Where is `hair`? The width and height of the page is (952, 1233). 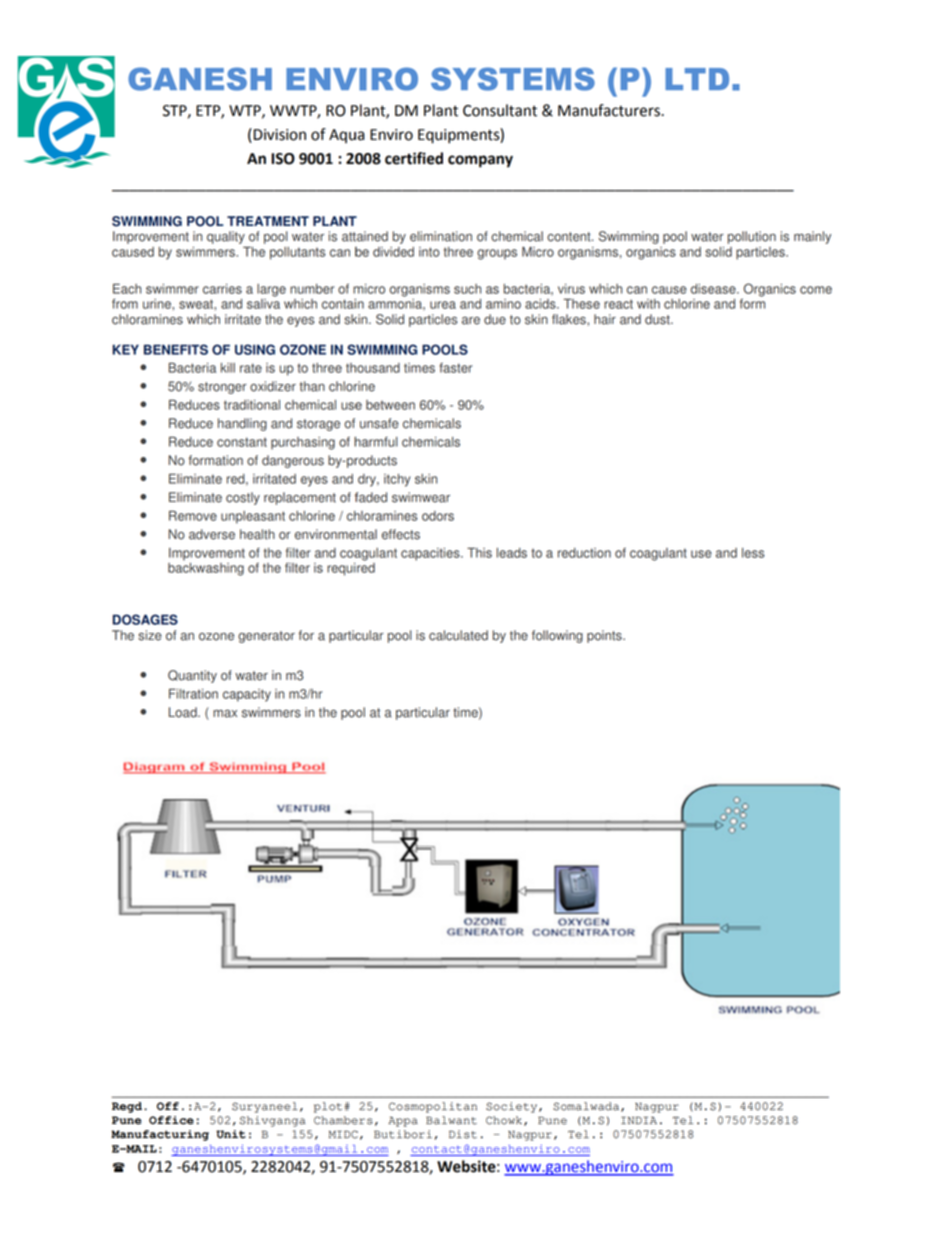
hair is located at coordinates (605, 319).
